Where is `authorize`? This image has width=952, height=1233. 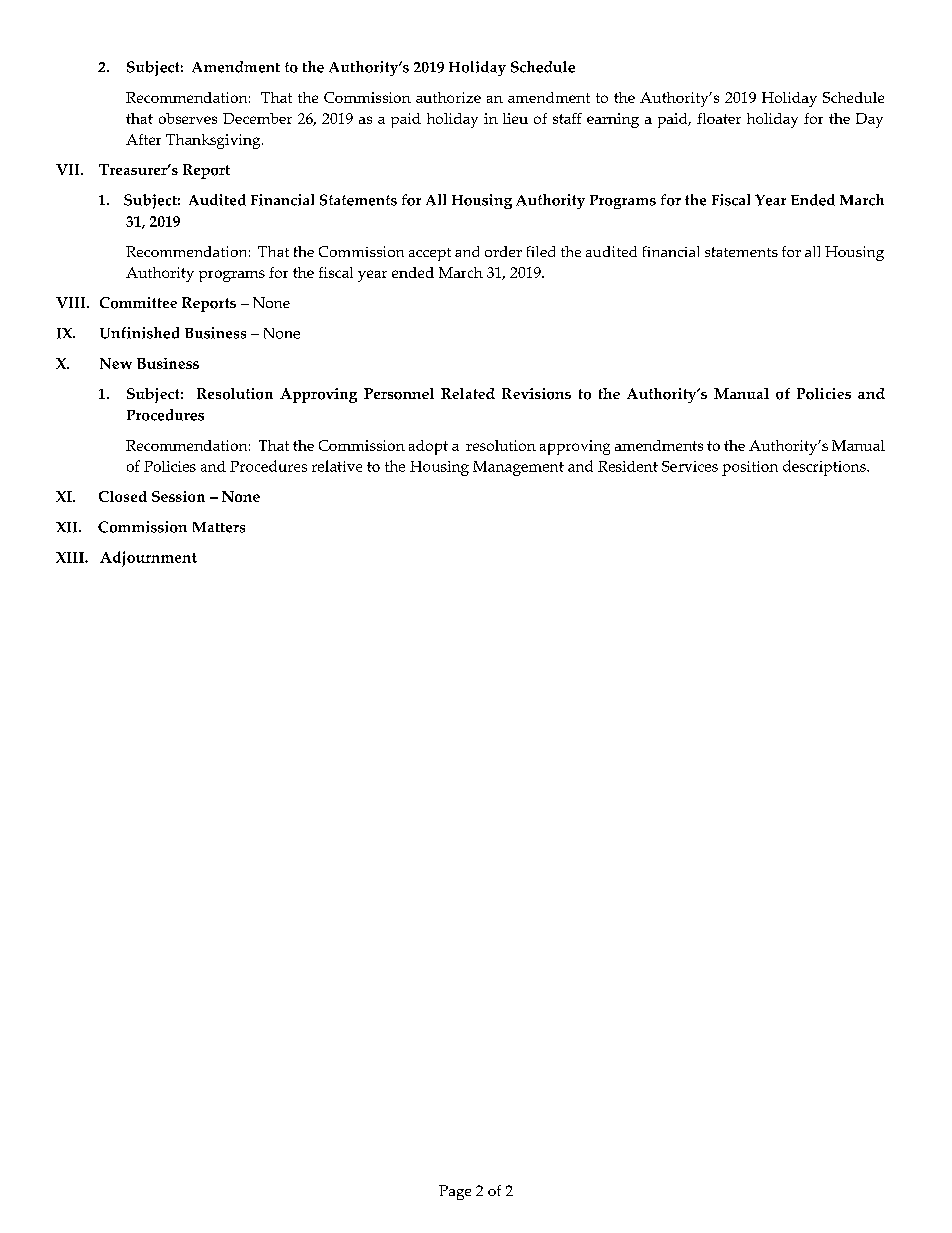 authorize is located at coordinates (448, 97).
